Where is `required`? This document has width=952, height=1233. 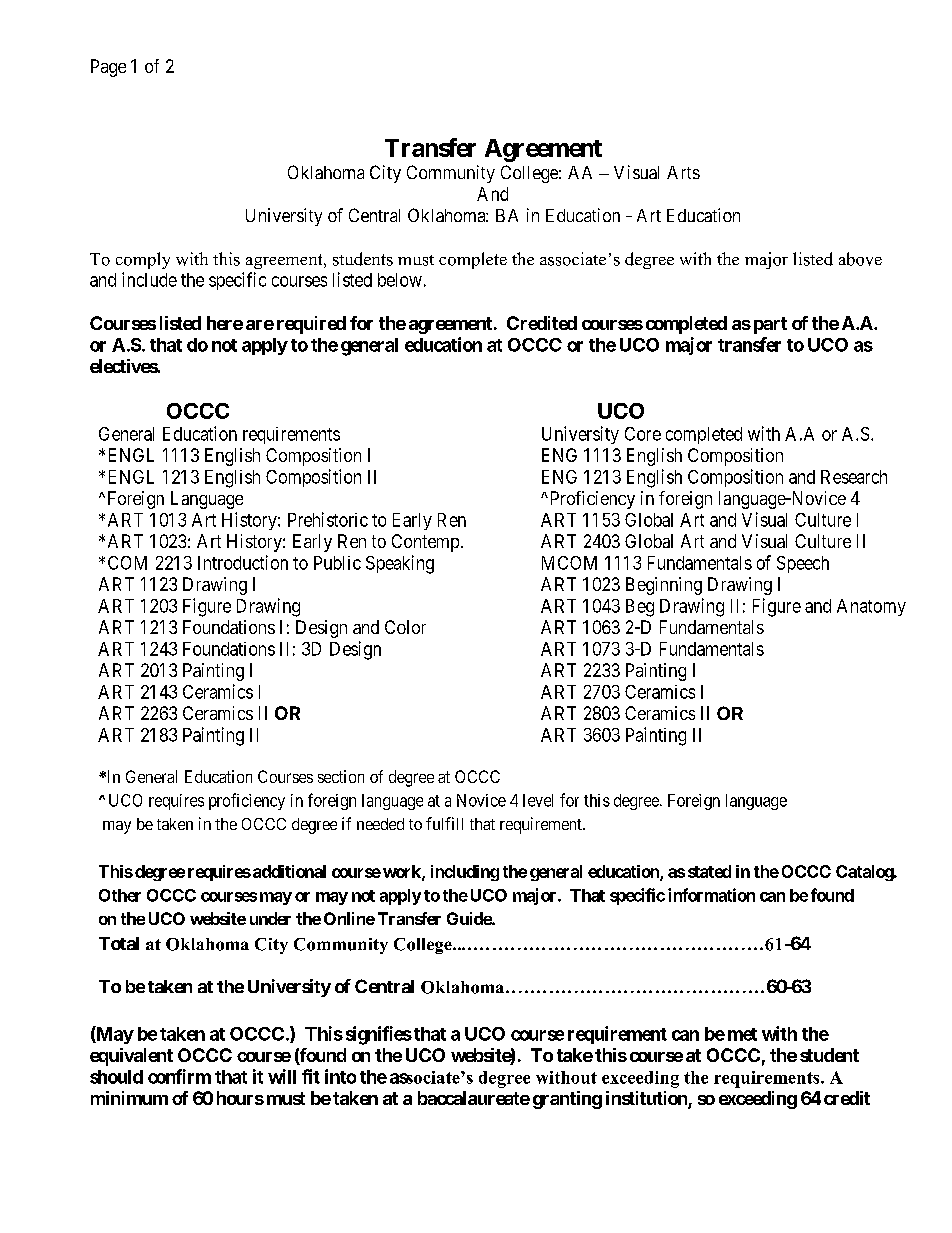
required is located at coordinates (311, 325).
